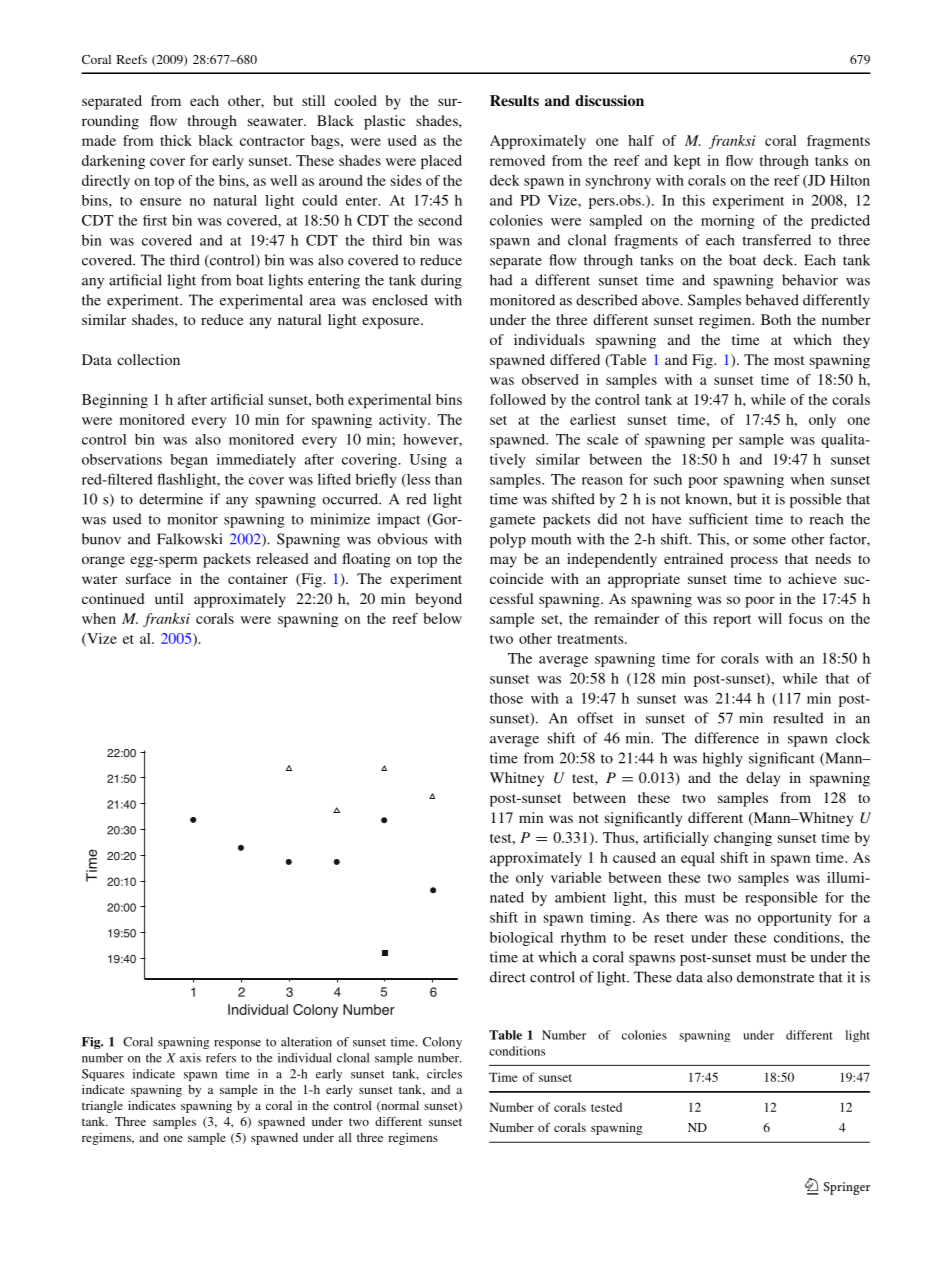 The image size is (952, 1265). What do you see at coordinates (176, 140) in the screenshot?
I see `thick` at bounding box center [176, 140].
